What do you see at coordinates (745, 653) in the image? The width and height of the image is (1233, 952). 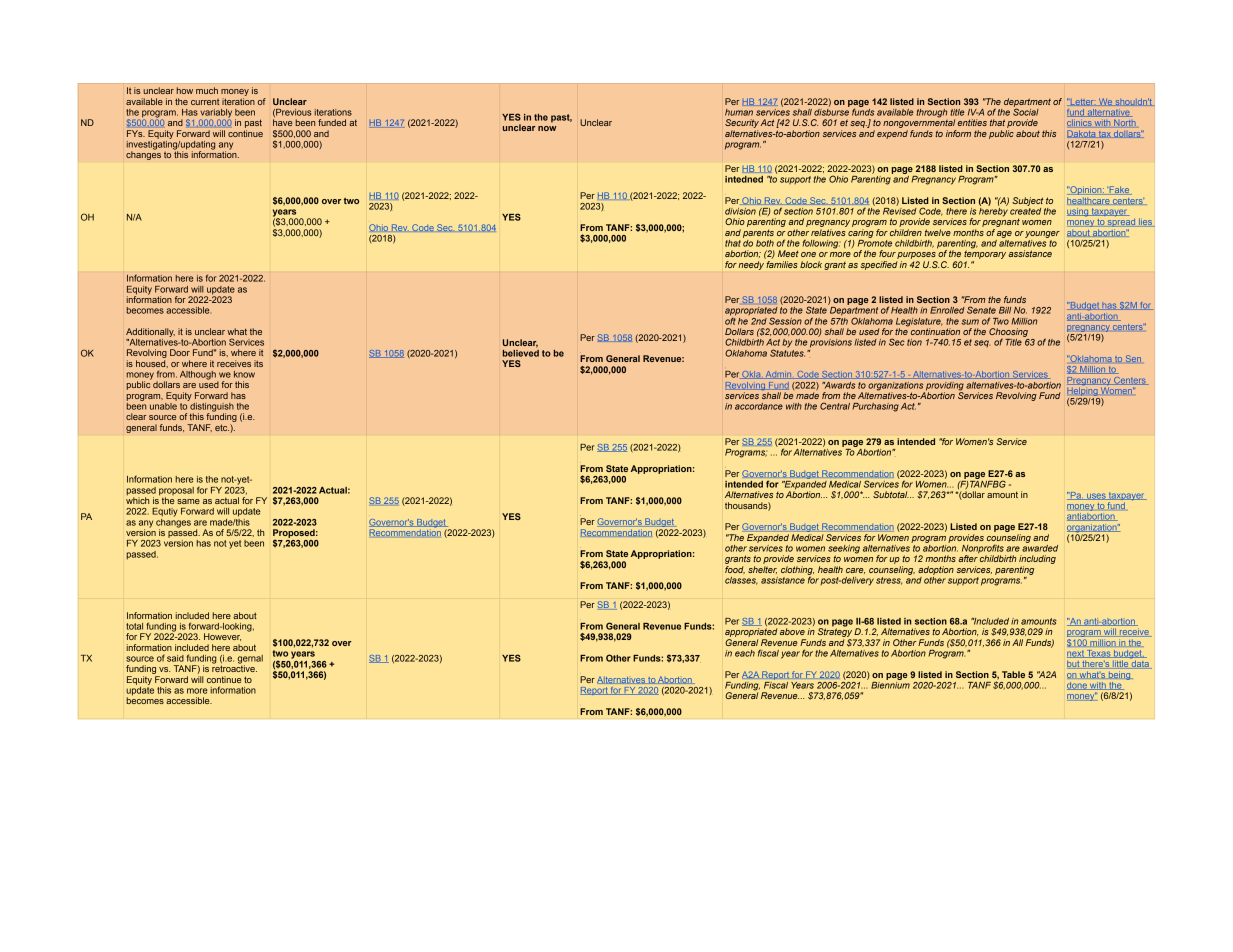 I see `each` at bounding box center [745, 653].
